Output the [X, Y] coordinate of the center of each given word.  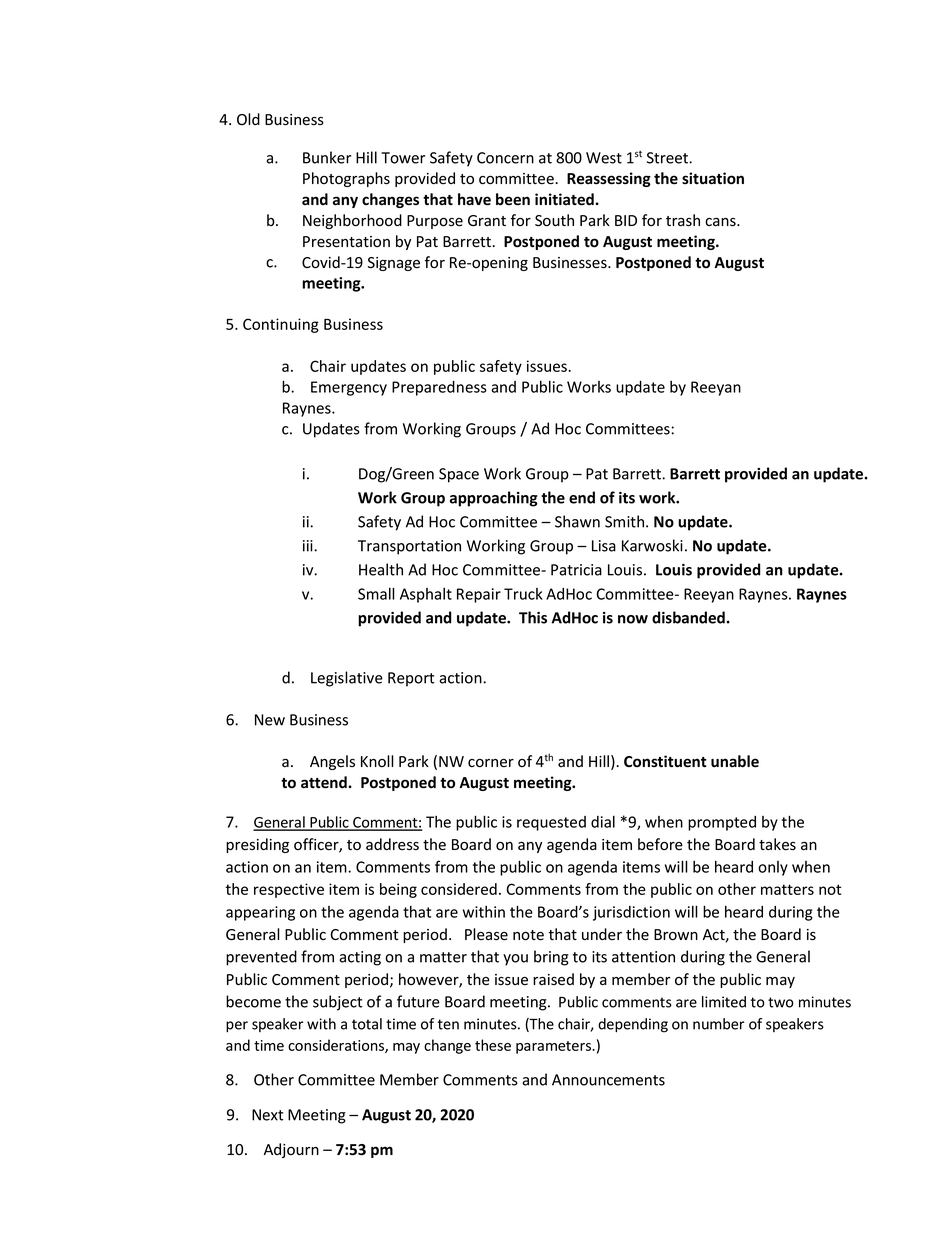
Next [268, 1115]
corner [491, 763]
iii [309, 546]
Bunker [327, 157]
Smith [626, 521]
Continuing [281, 325]
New [270, 720]
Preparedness [439, 388]
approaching [494, 499]
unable [735, 761]
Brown [676, 935]
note [528, 935]
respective [289, 890]
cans [721, 222]
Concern [505, 158]
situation [713, 178]
